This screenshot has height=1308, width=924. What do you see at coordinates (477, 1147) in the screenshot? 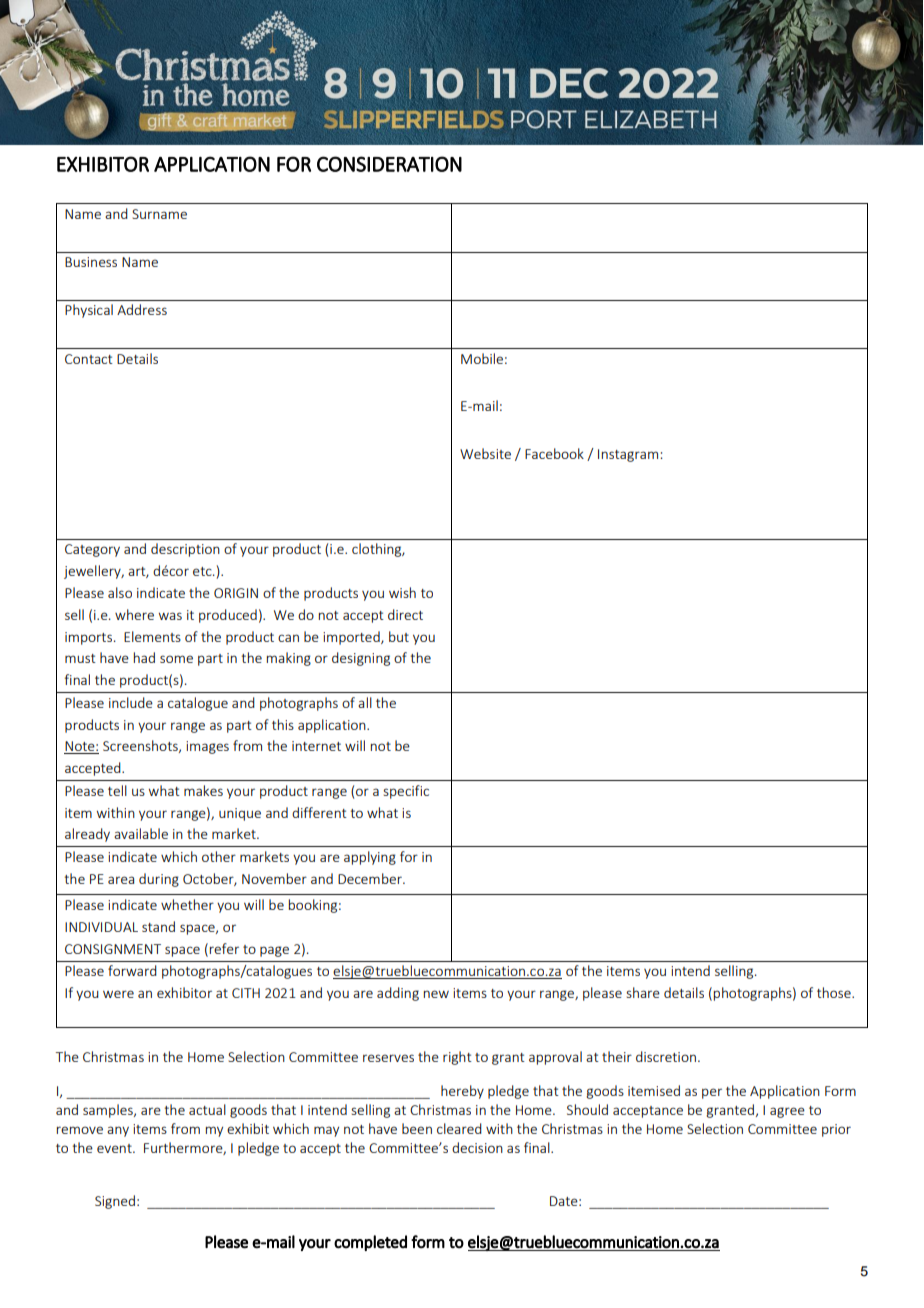
I see `decision` at bounding box center [477, 1147].
